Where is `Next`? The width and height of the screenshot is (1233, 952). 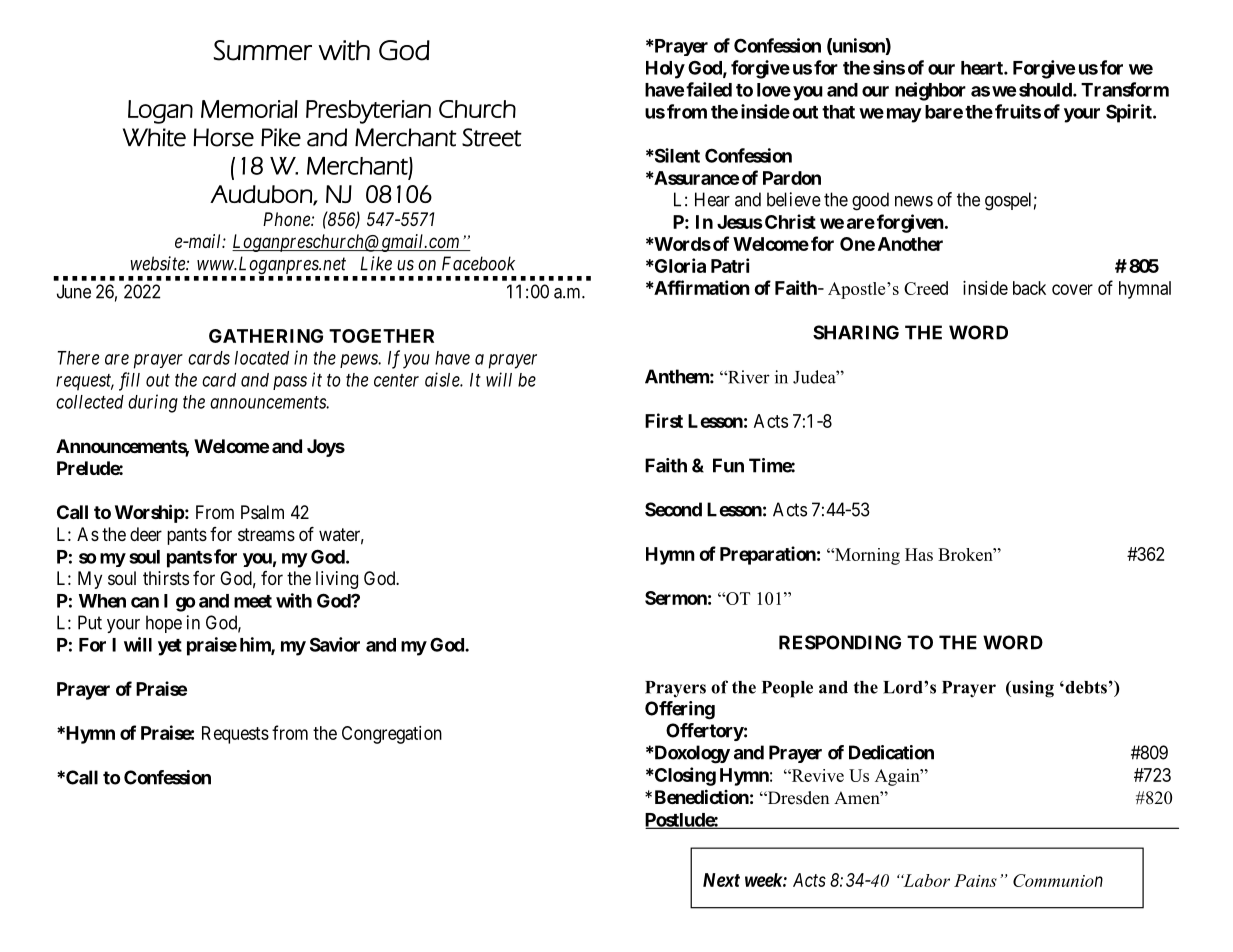 Next is located at coordinates (721, 880).
